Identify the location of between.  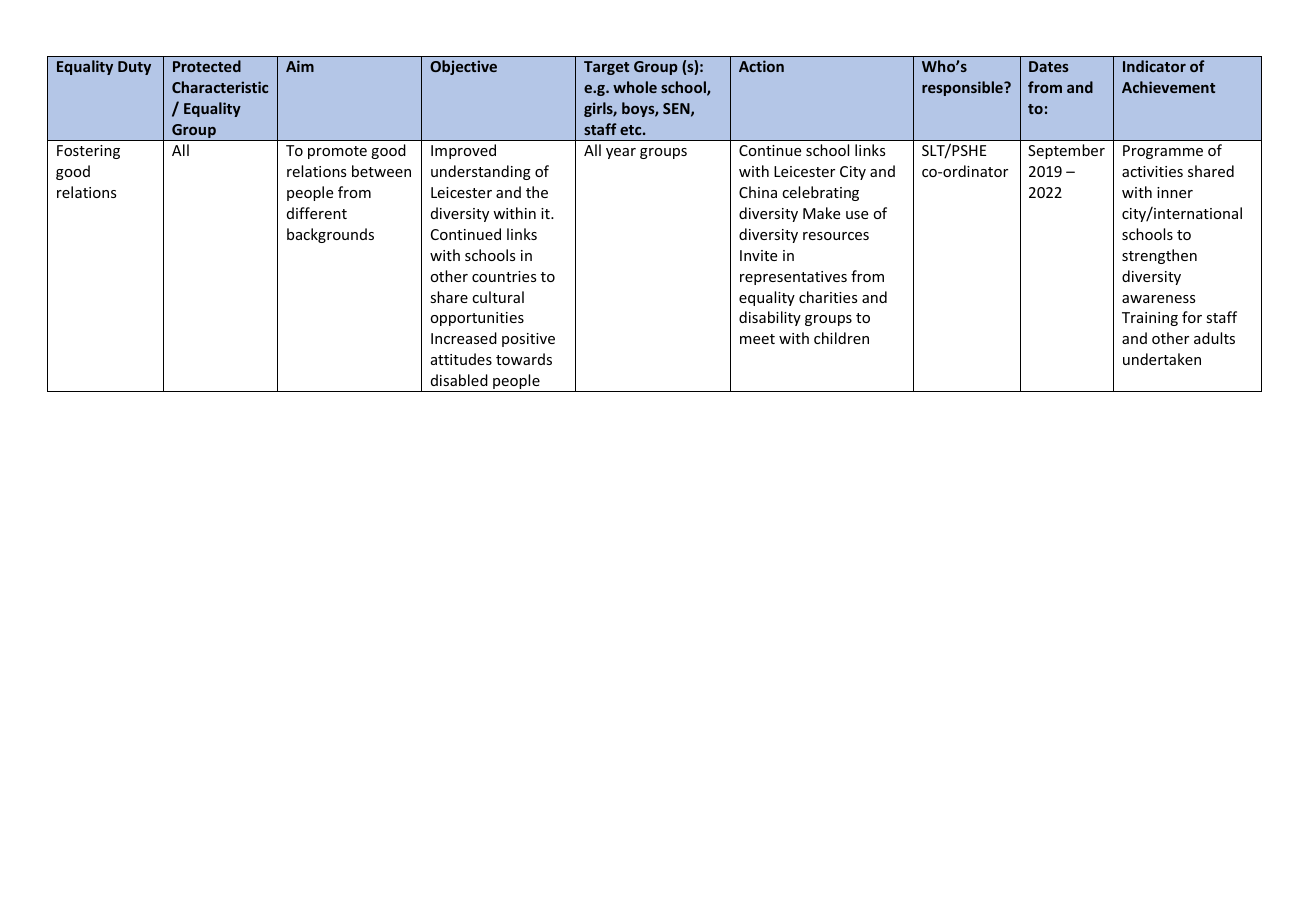
(381, 171).
